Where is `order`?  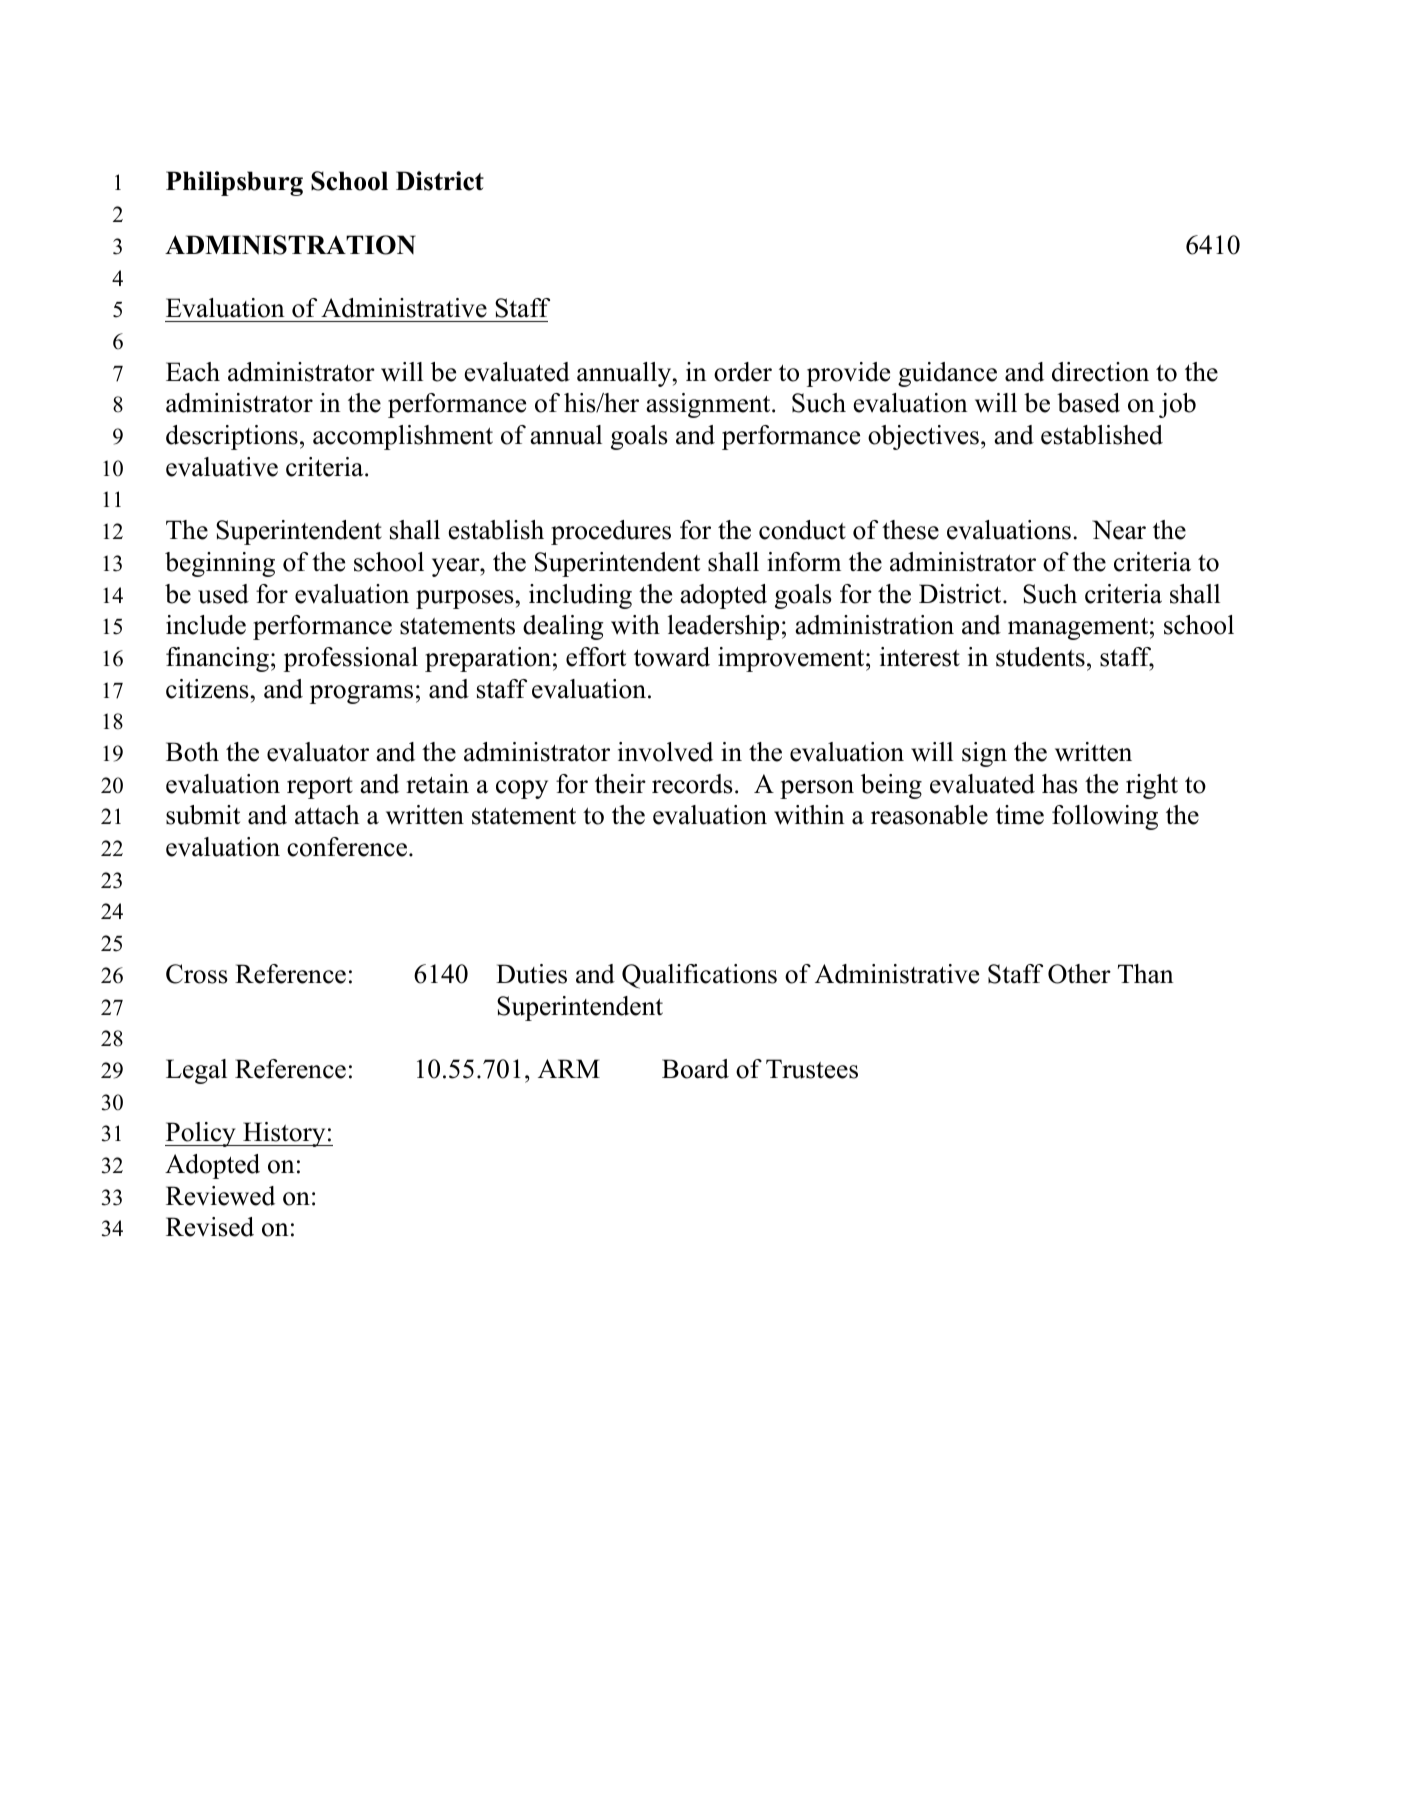 order is located at coordinates (743, 372).
